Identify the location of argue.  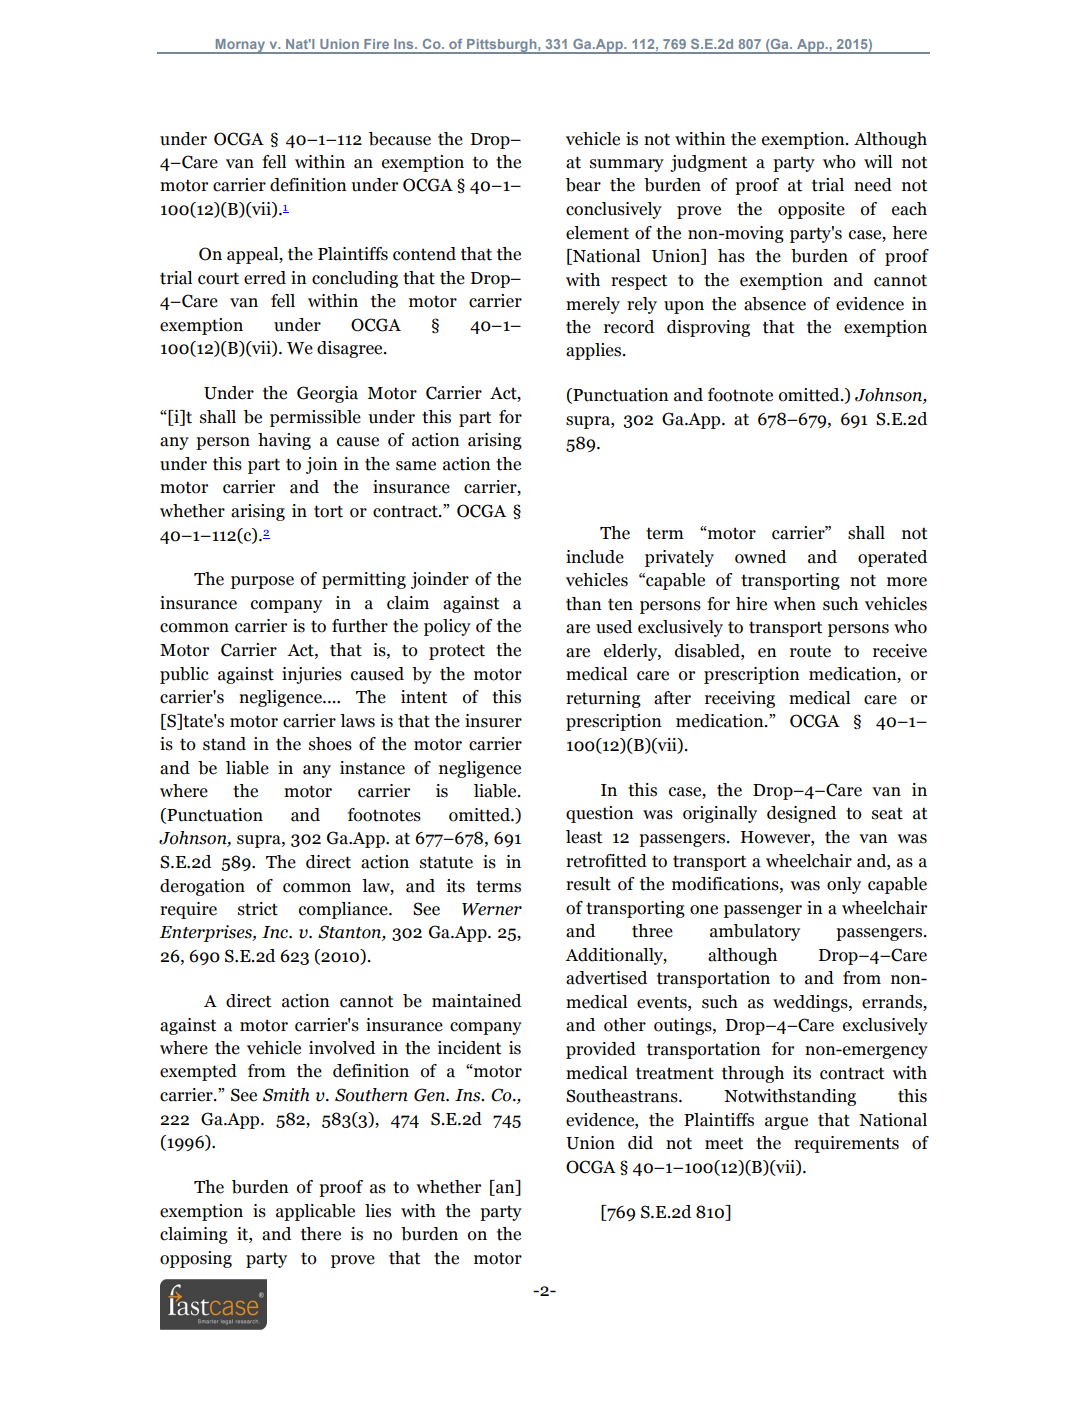
(786, 1123).
